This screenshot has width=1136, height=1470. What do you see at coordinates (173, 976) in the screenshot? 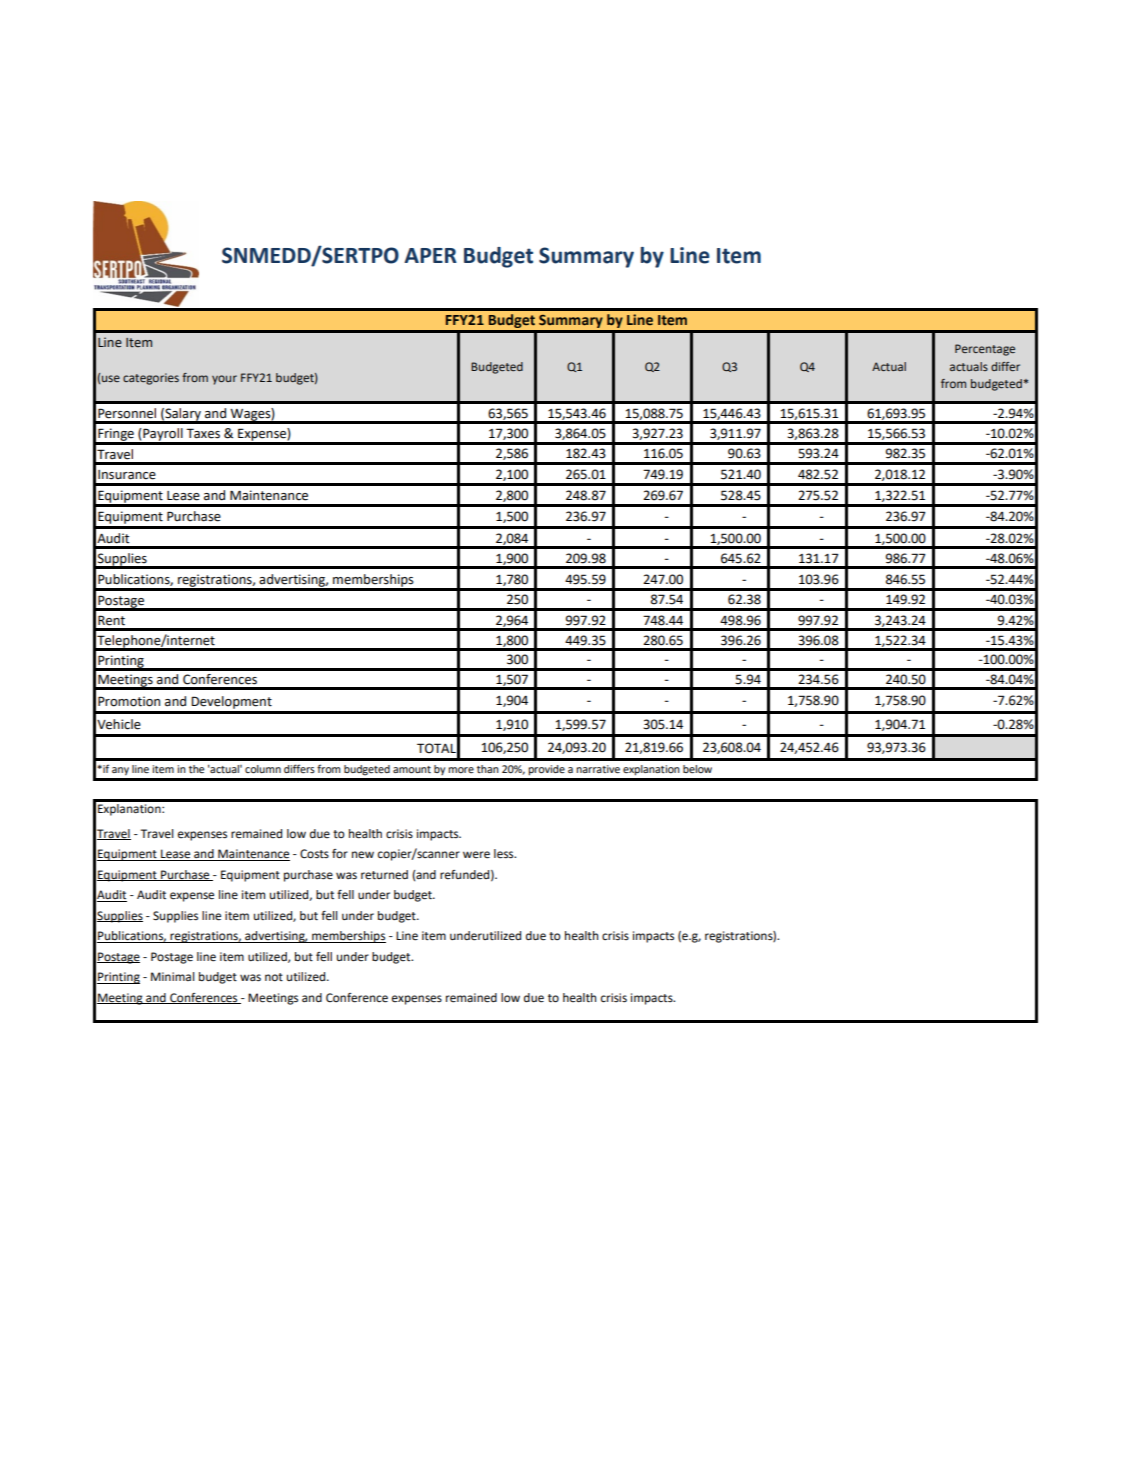
I see `Minimal` at bounding box center [173, 976].
